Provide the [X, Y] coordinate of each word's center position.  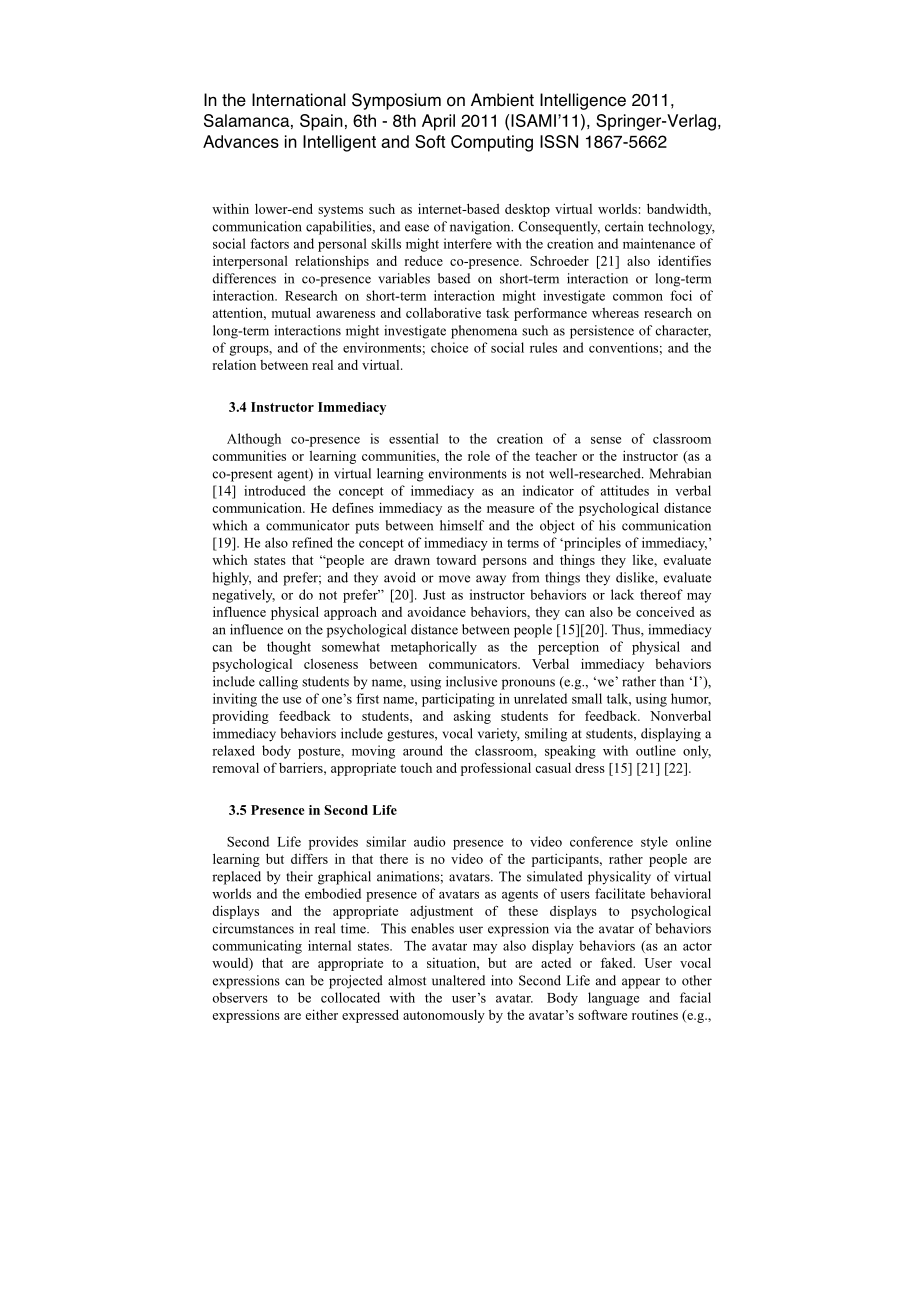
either [322, 1014]
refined [312, 542]
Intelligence [583, 101]
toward [456, 560]
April [438, 122]
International [298, 100]
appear [641, 983]
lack [622, 594]
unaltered [458, 980]
